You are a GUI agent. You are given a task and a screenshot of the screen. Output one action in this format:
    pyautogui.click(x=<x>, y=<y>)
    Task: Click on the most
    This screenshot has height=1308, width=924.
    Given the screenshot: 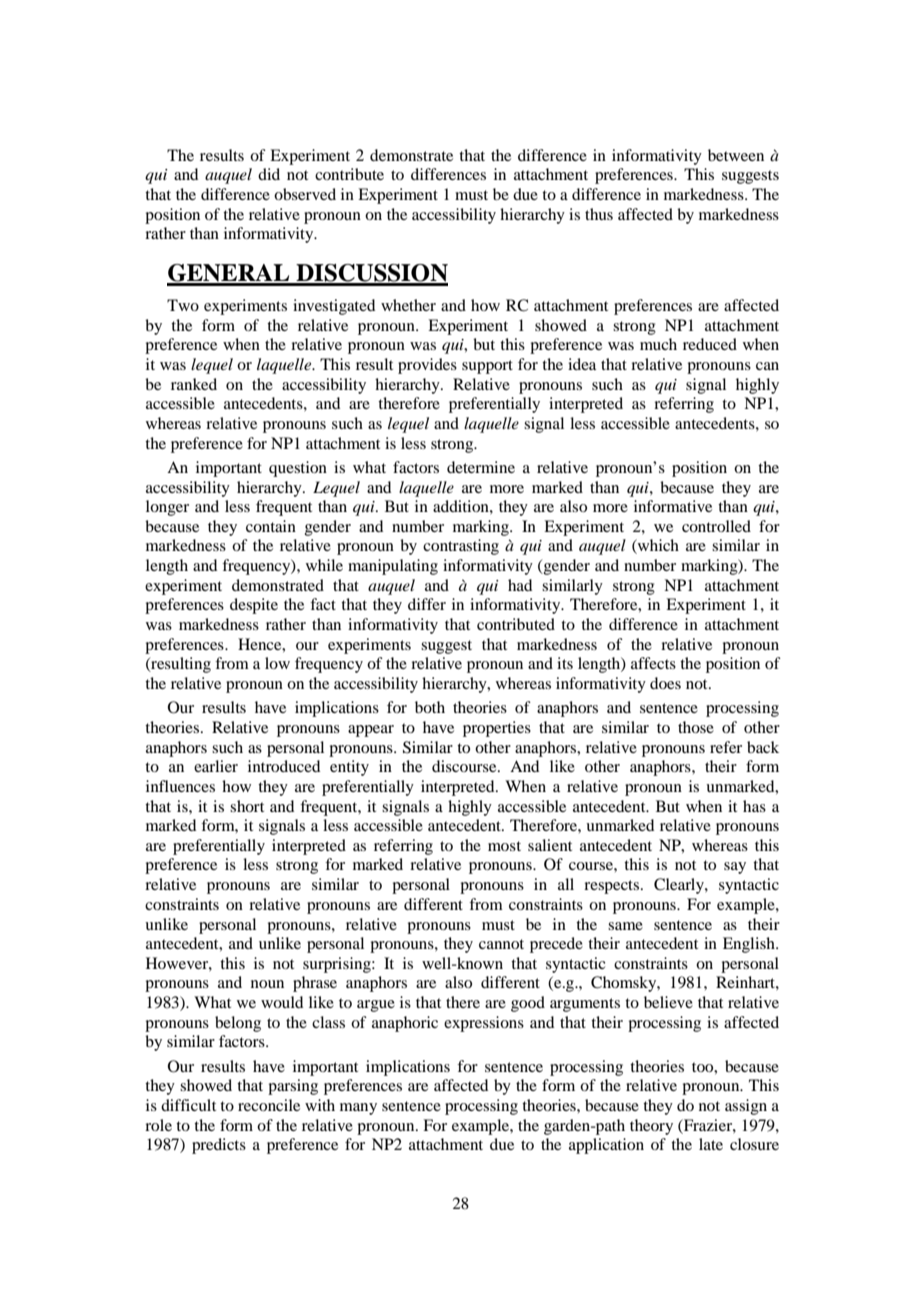 What is the action you would take?
    pyautogui.click(x=504, y=846)
